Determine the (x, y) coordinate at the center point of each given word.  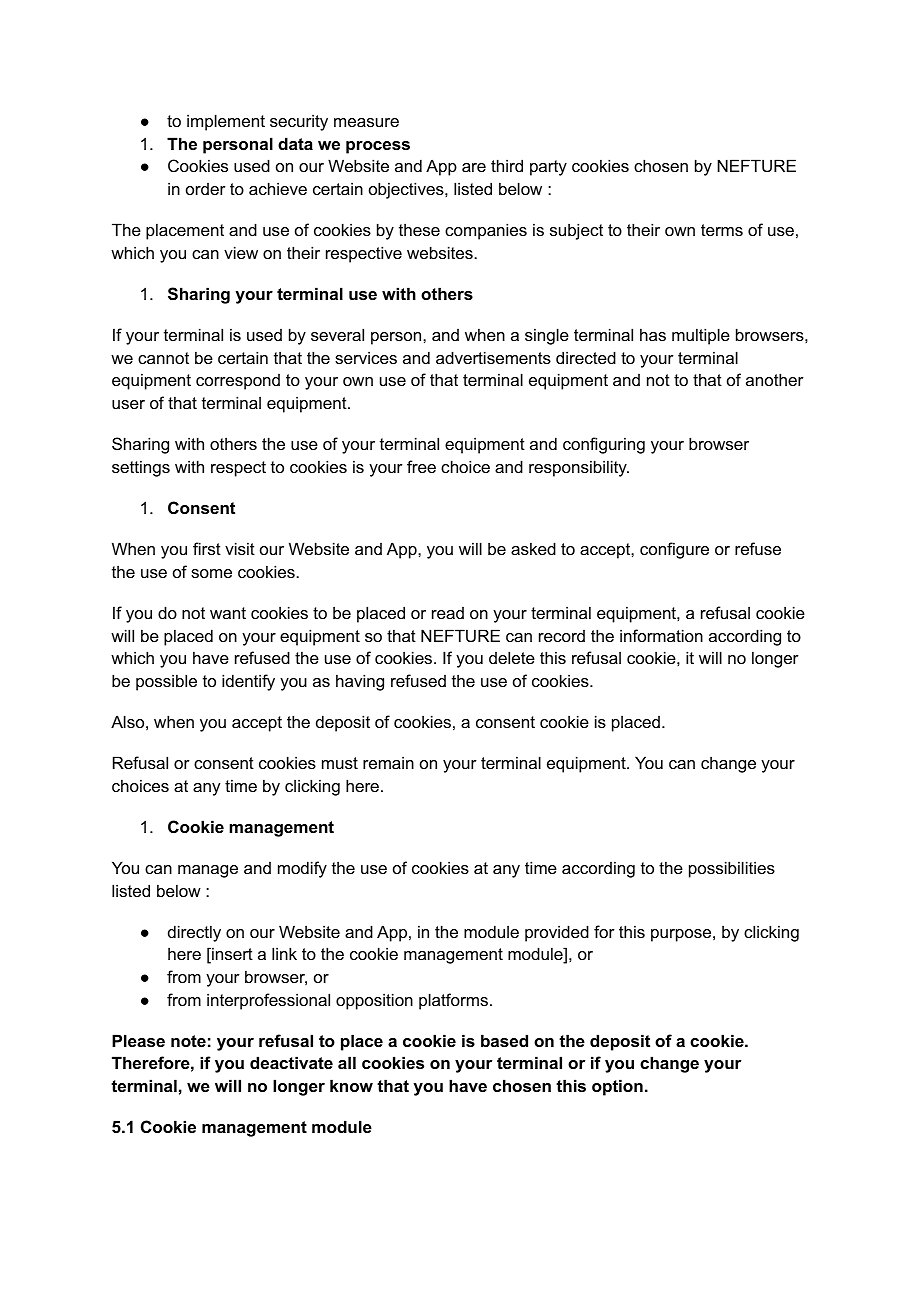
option (617, 1087)
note (188, 1041)
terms (722, 230)
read (448, 613)
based (504, 1040)
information (661, 635)
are (474, 167)
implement (226, 122)
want (228, 613)
